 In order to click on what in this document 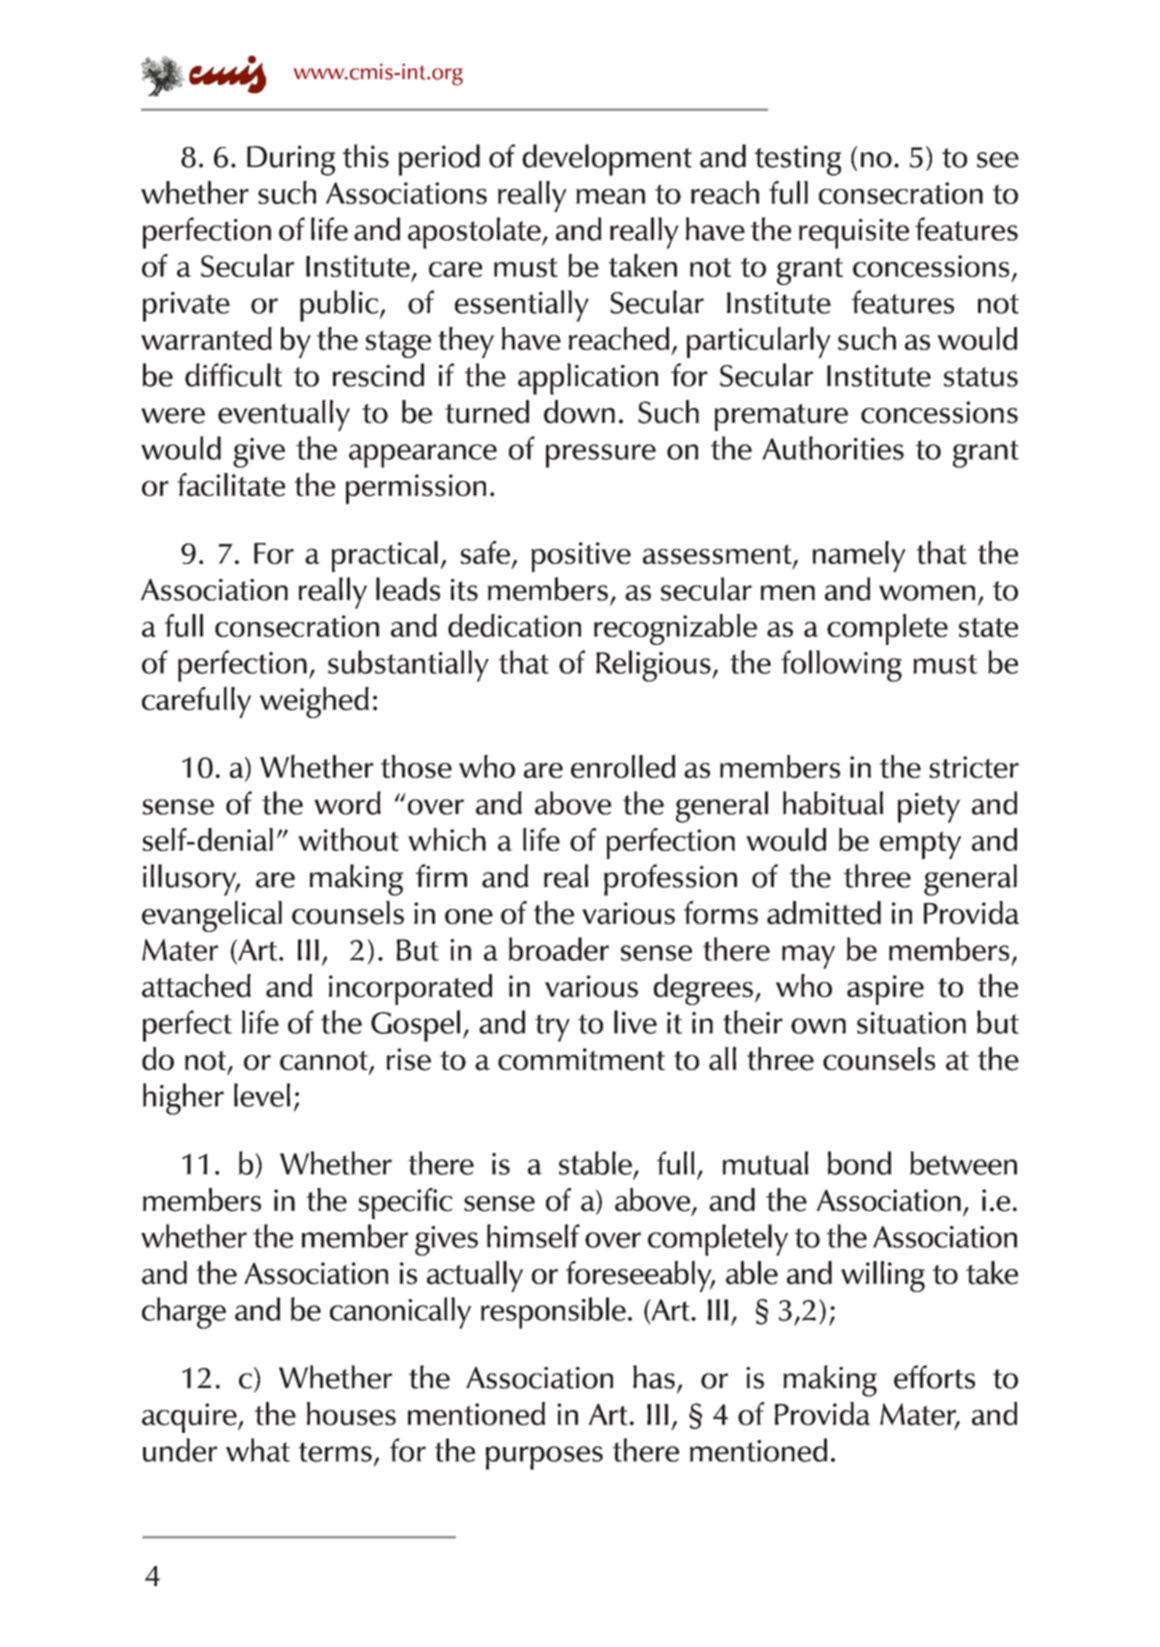, I will do `click(258, 1450)`.
